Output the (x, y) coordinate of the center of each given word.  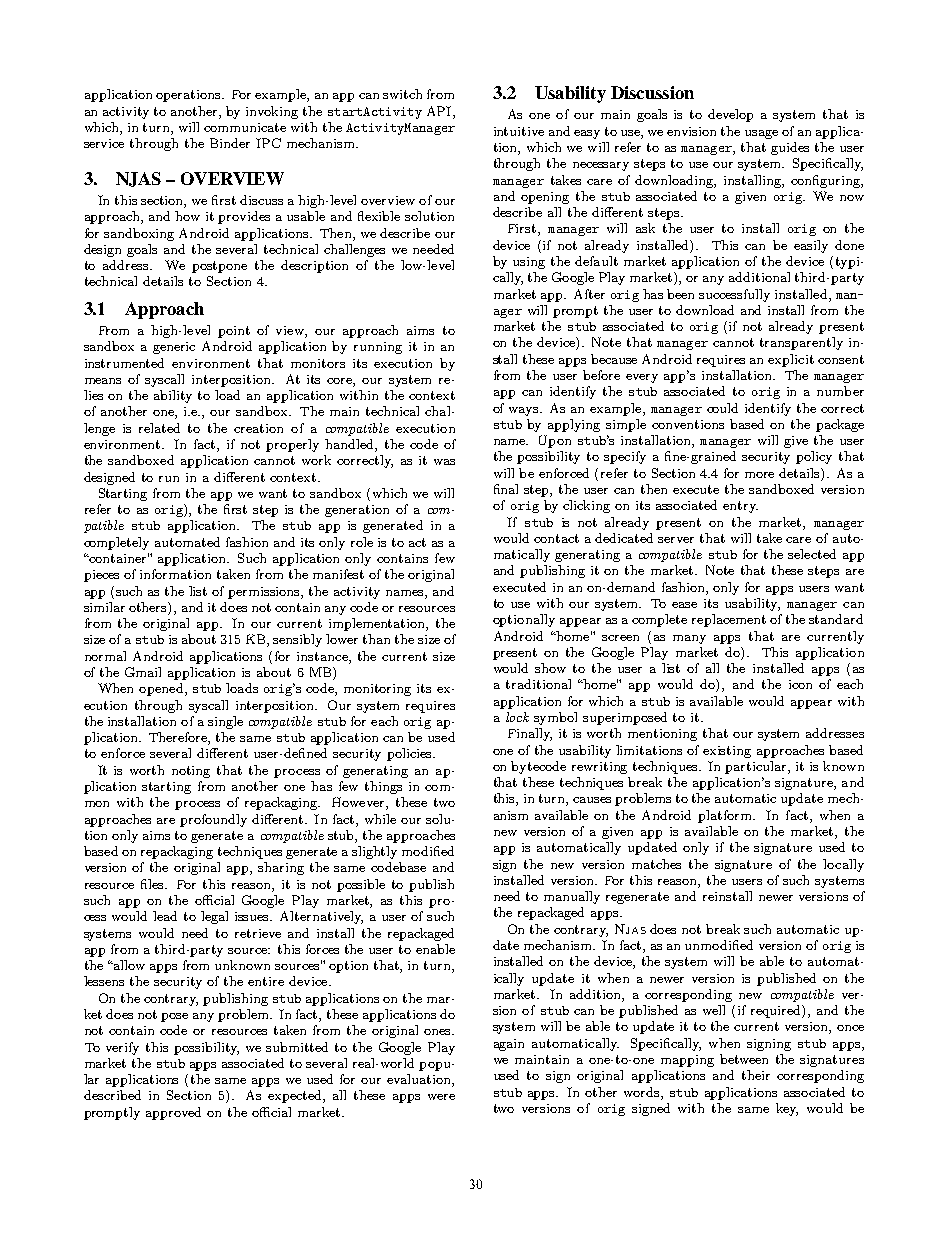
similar (104, 607)
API (440, 111)
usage (761, 134)
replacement (729, 620)
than (376, 639)
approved (173, 1113)
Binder (230, 143)
